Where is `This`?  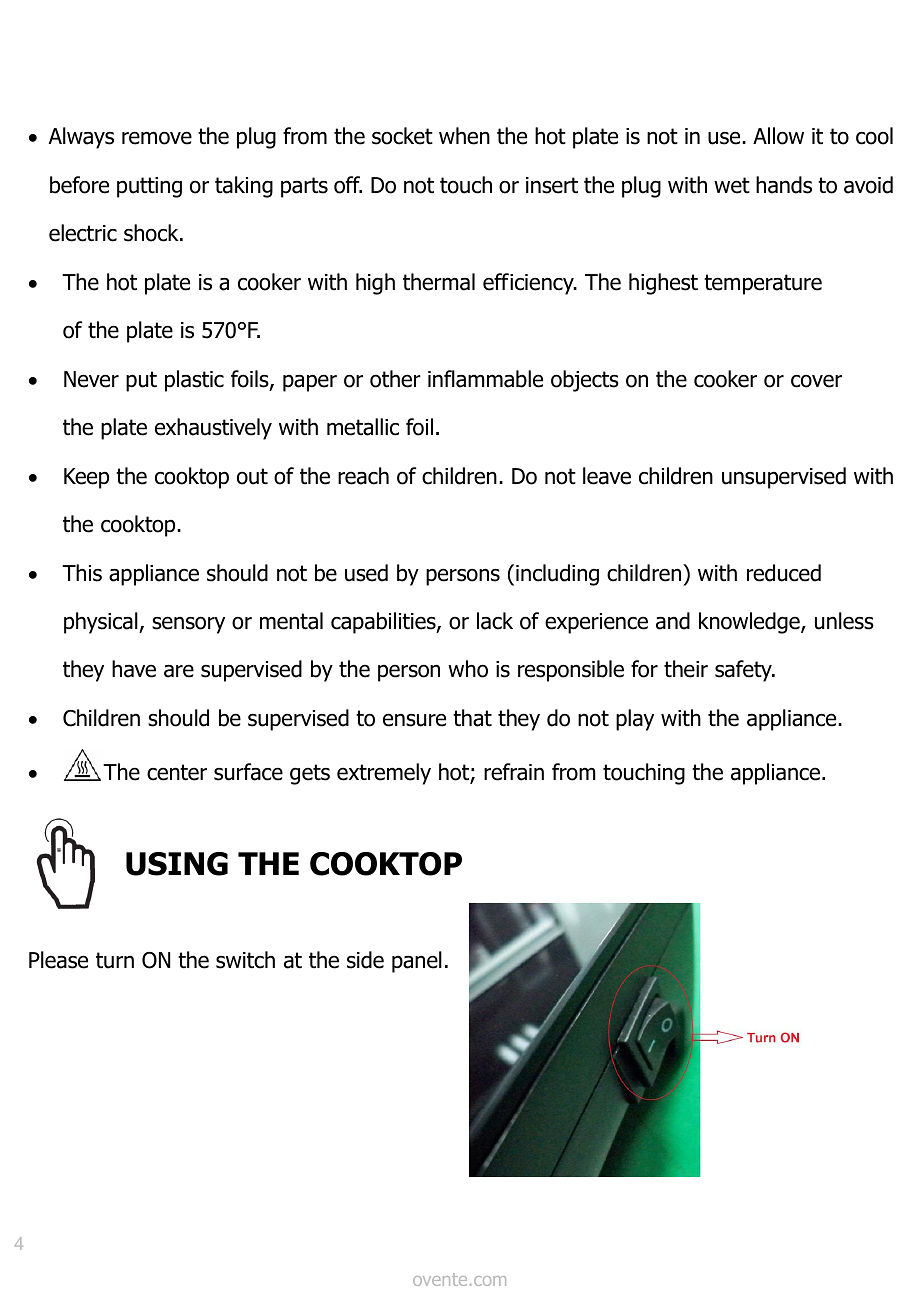
This is located at coordinates (82, 573).
